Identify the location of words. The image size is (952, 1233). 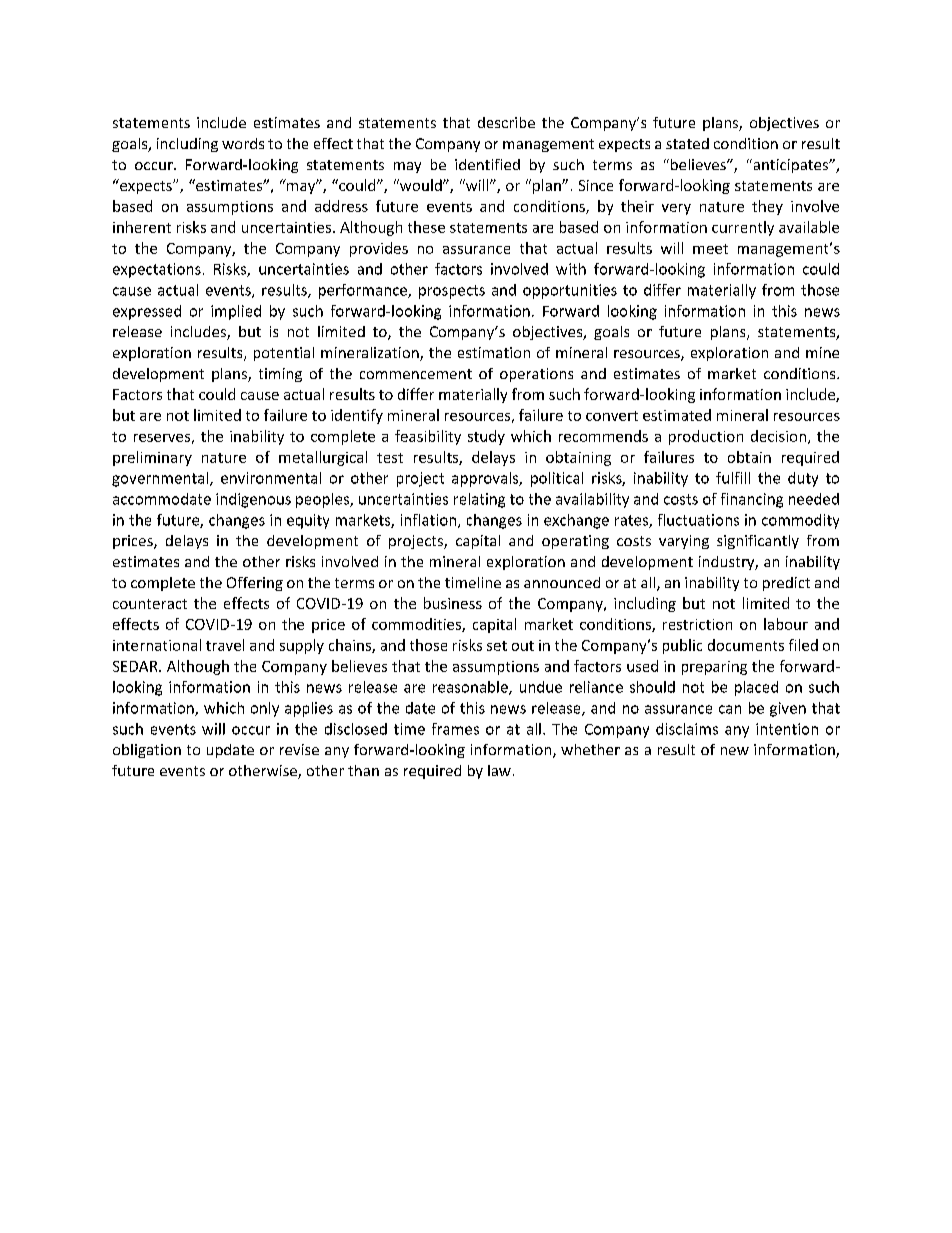
(243, 143).
